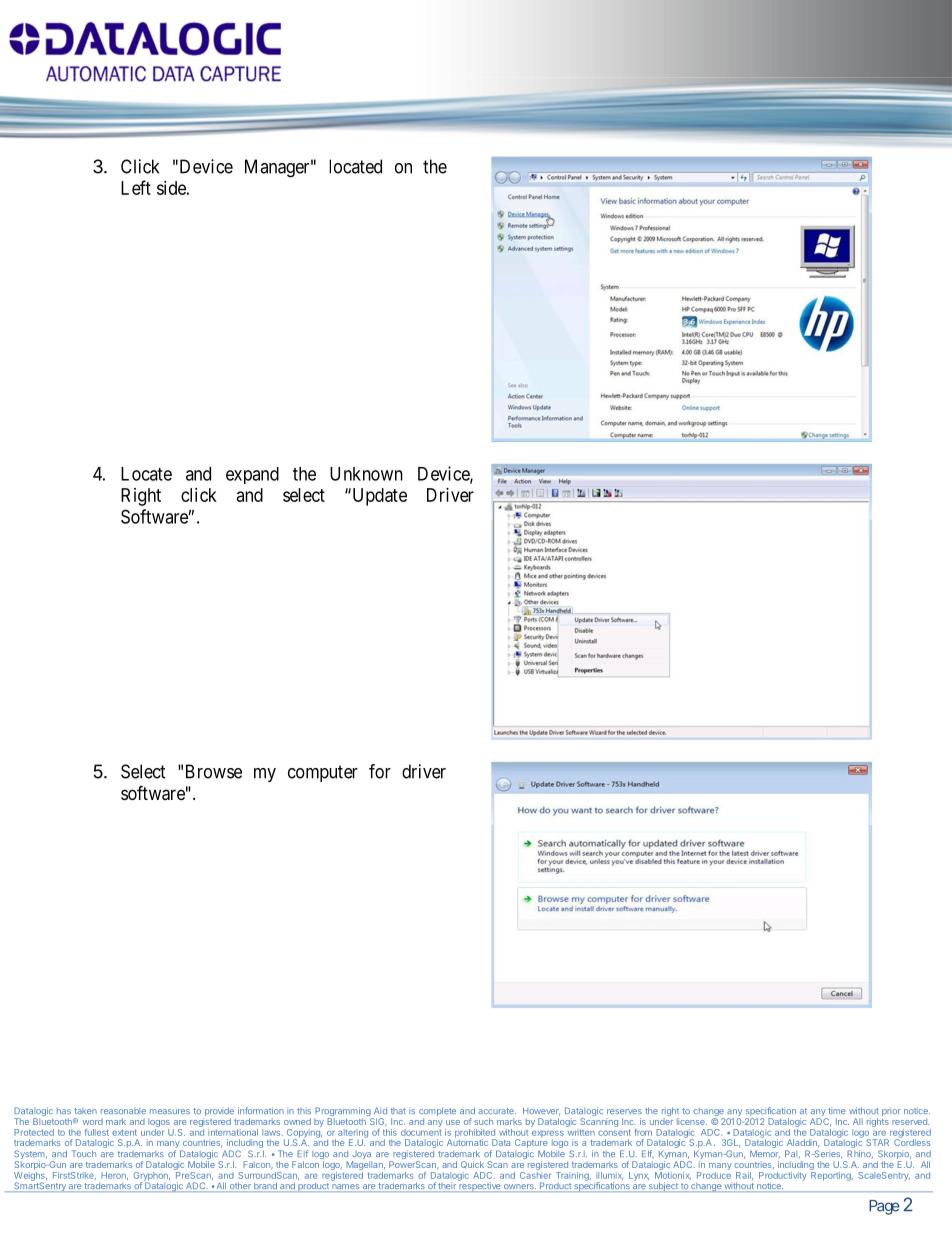 The height and width of the document is (1233, 952). I want to click on Unknown, so click(366, 474).
